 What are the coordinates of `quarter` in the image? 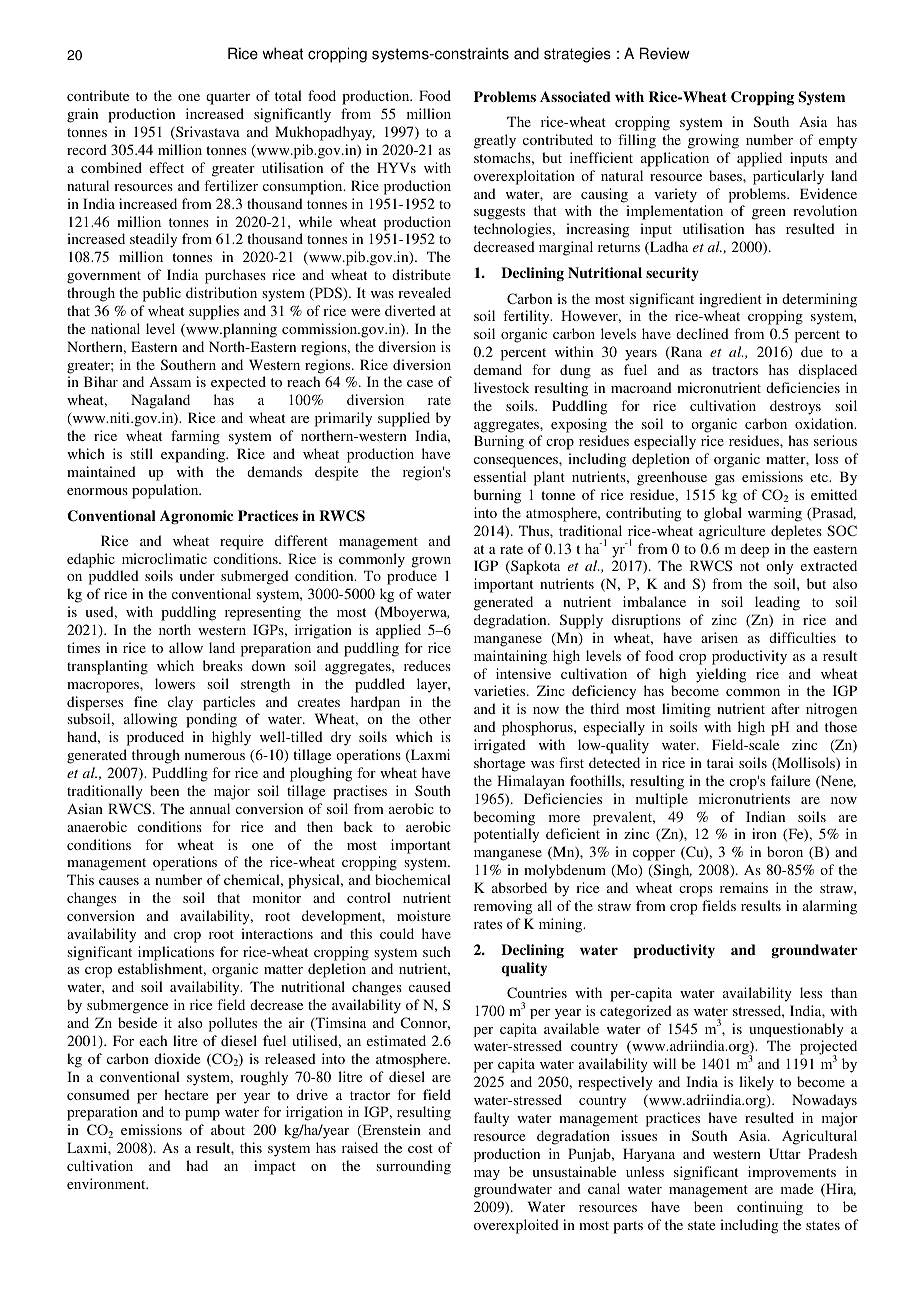 It's located at (228, 98).
